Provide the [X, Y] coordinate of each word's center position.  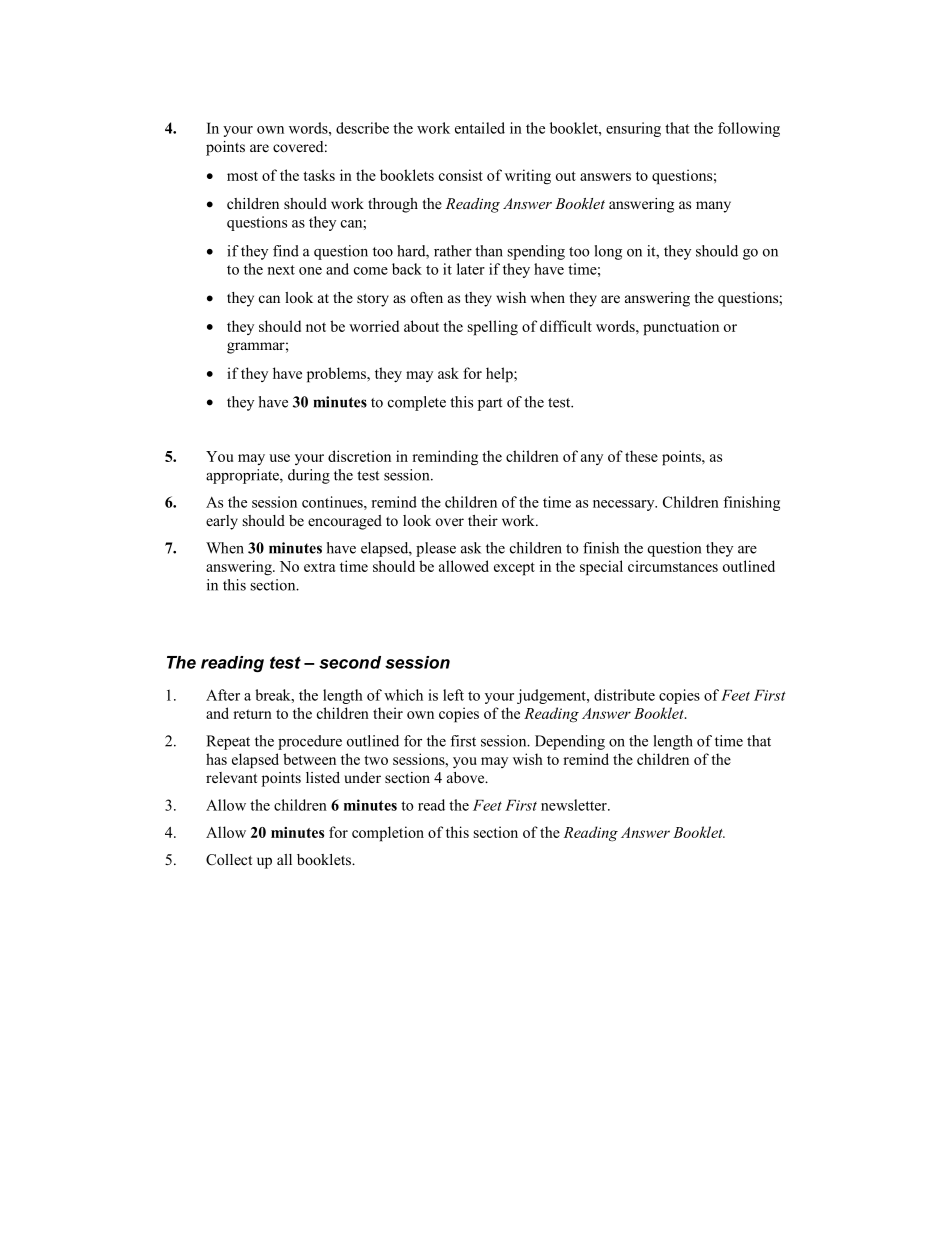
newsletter [575, 805]
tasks [319, 175]
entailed [480, 128]
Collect [229, 860]
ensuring [633, 129]
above [467, 777]
